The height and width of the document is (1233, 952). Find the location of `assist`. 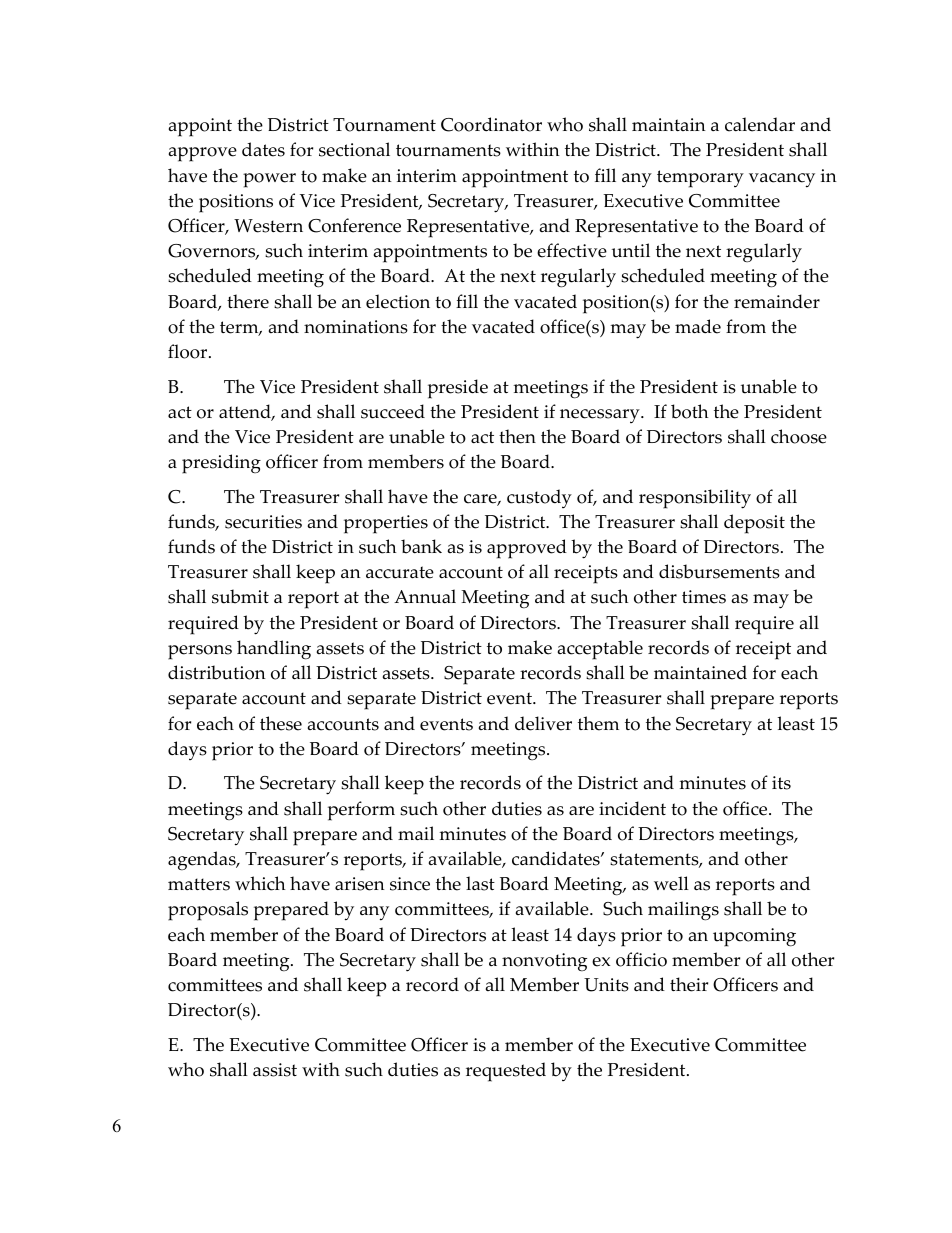

assist is located at coordinates (275, 1070).
